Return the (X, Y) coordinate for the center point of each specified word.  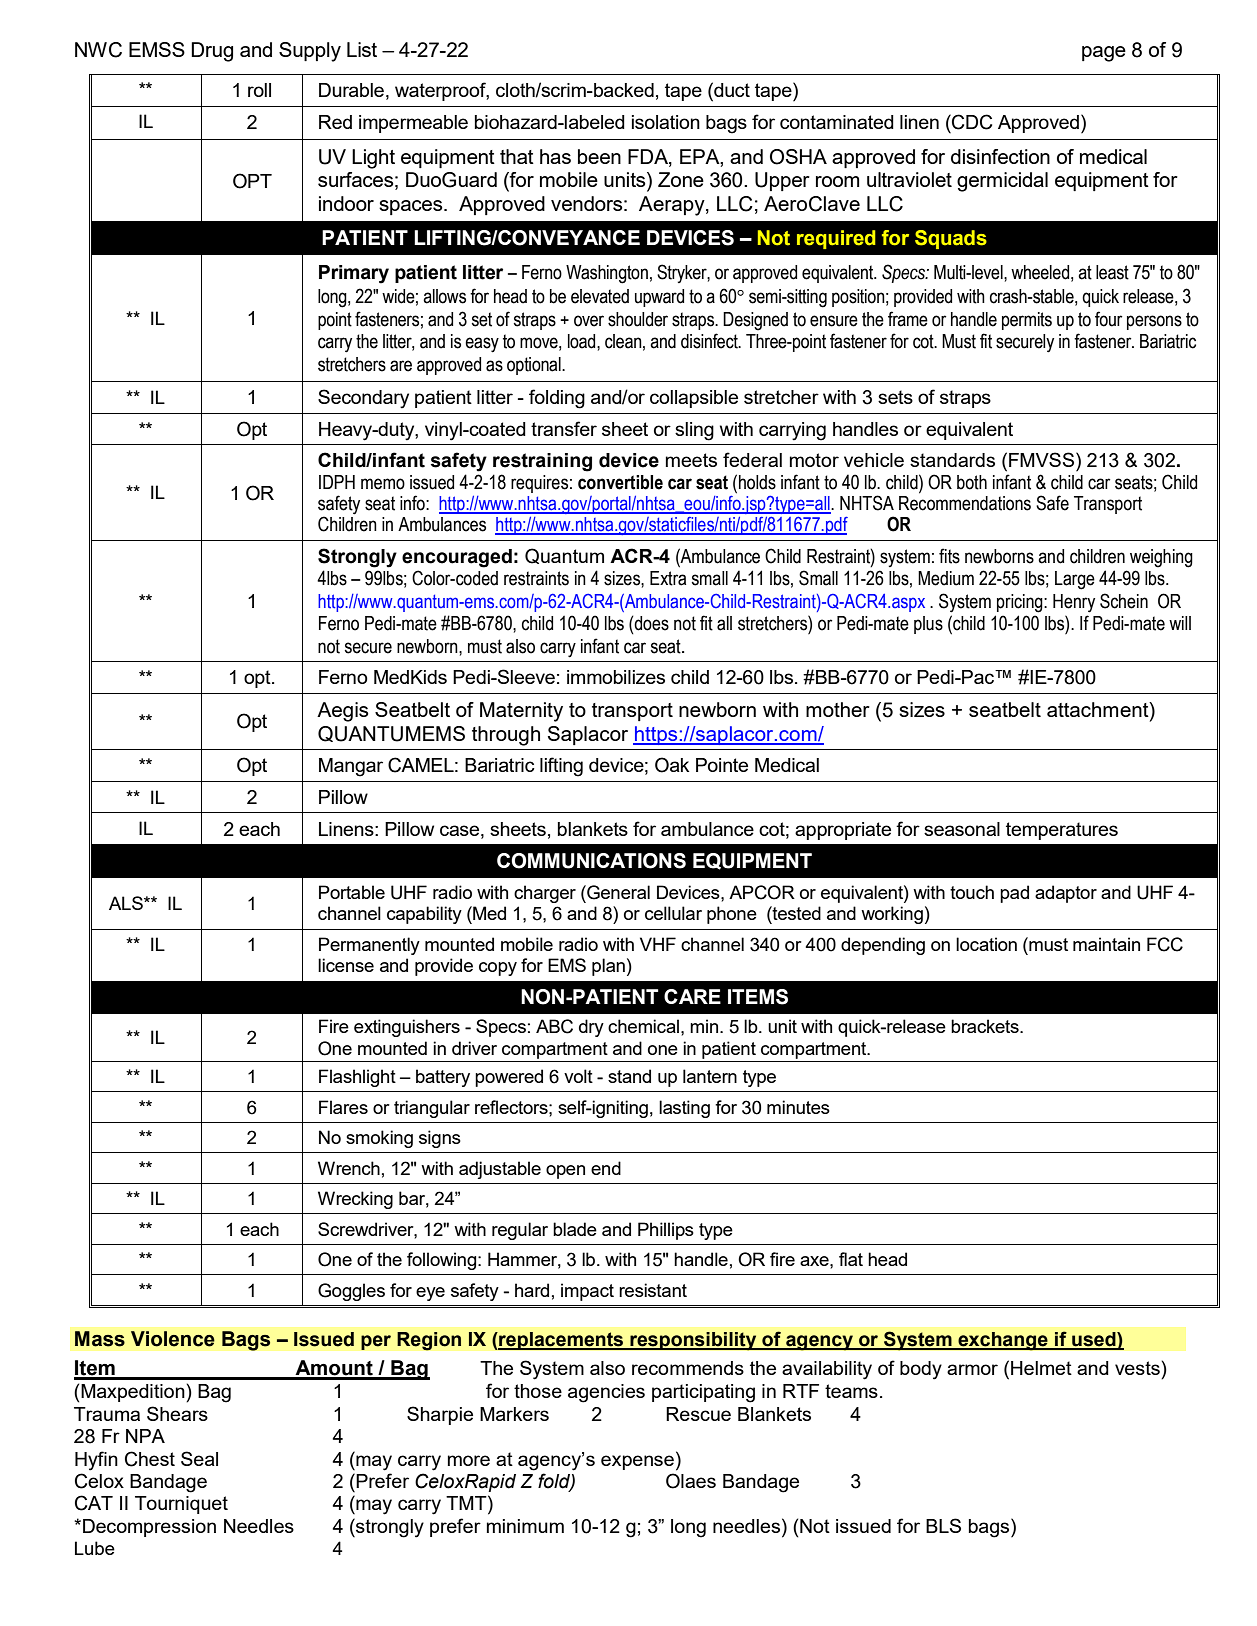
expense (637, 1462)
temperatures (1062, 831)
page (1104, 54)
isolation (666, 122)
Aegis (343, 712)
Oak (672, 765)
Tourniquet (181, 1505)
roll (259, 90)
